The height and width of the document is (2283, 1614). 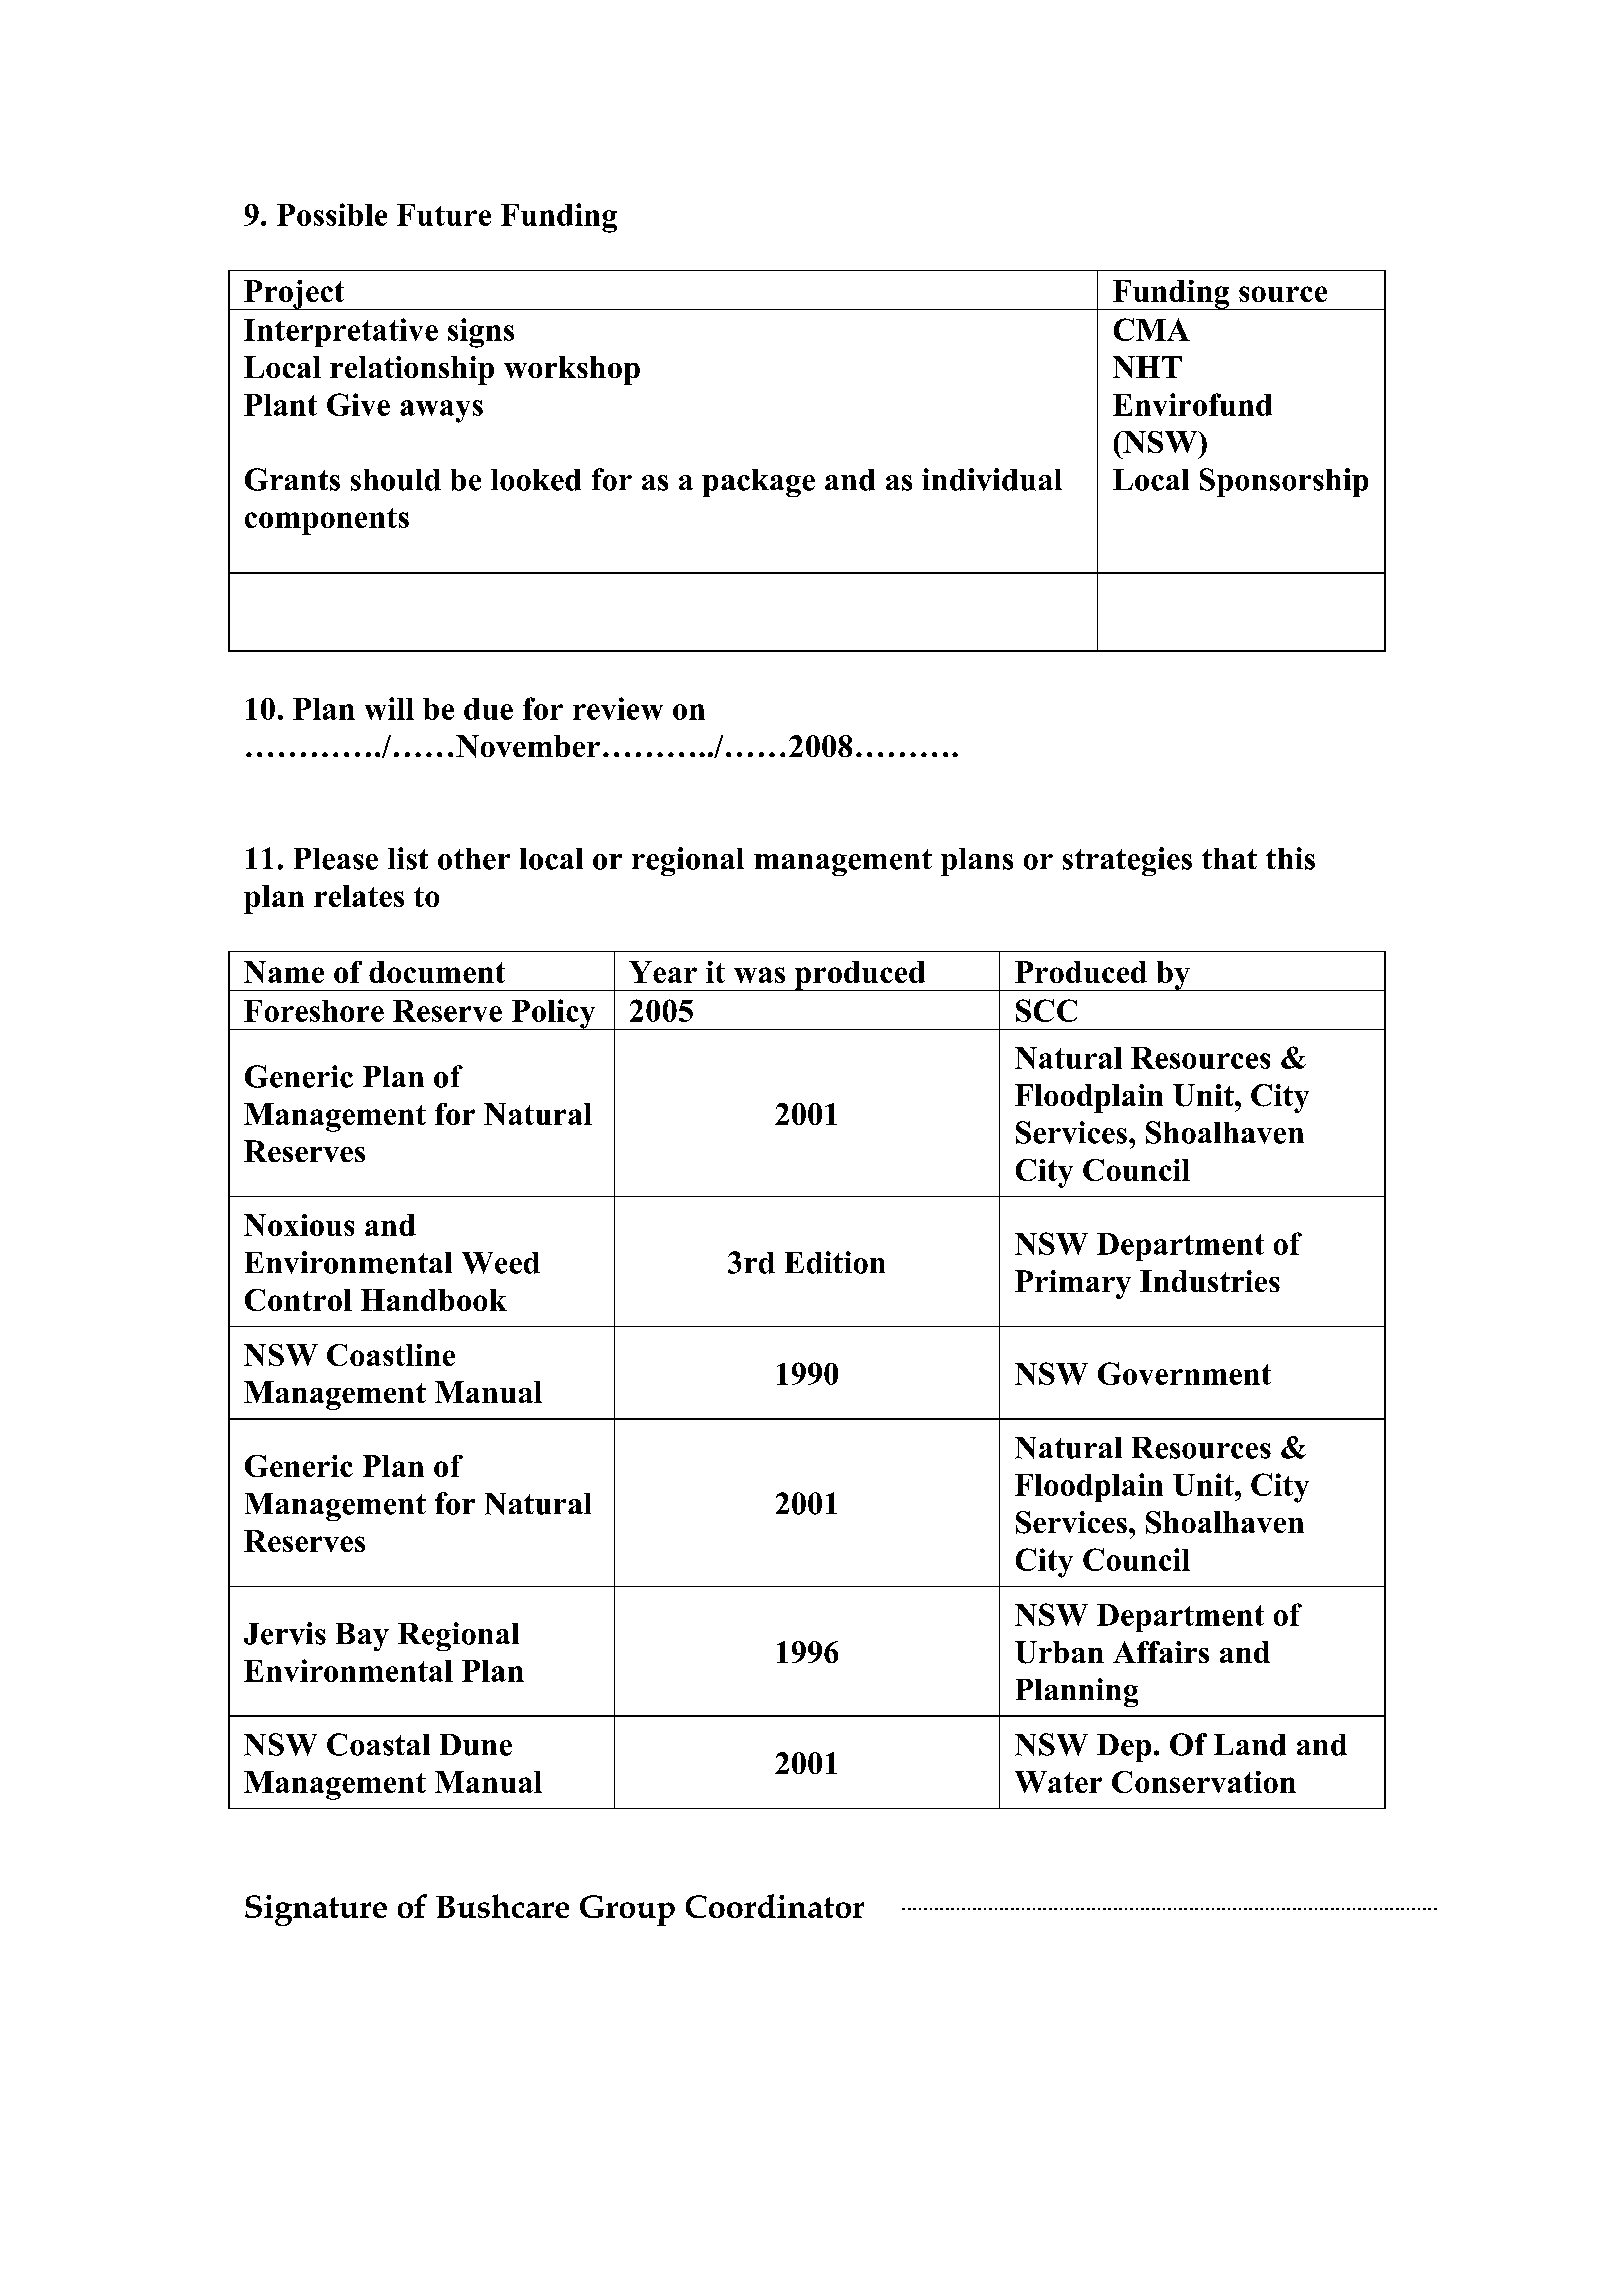 What do you see at coordinates (444, 215) in the document?
I see `Future` at bounding box center [444, 215].
